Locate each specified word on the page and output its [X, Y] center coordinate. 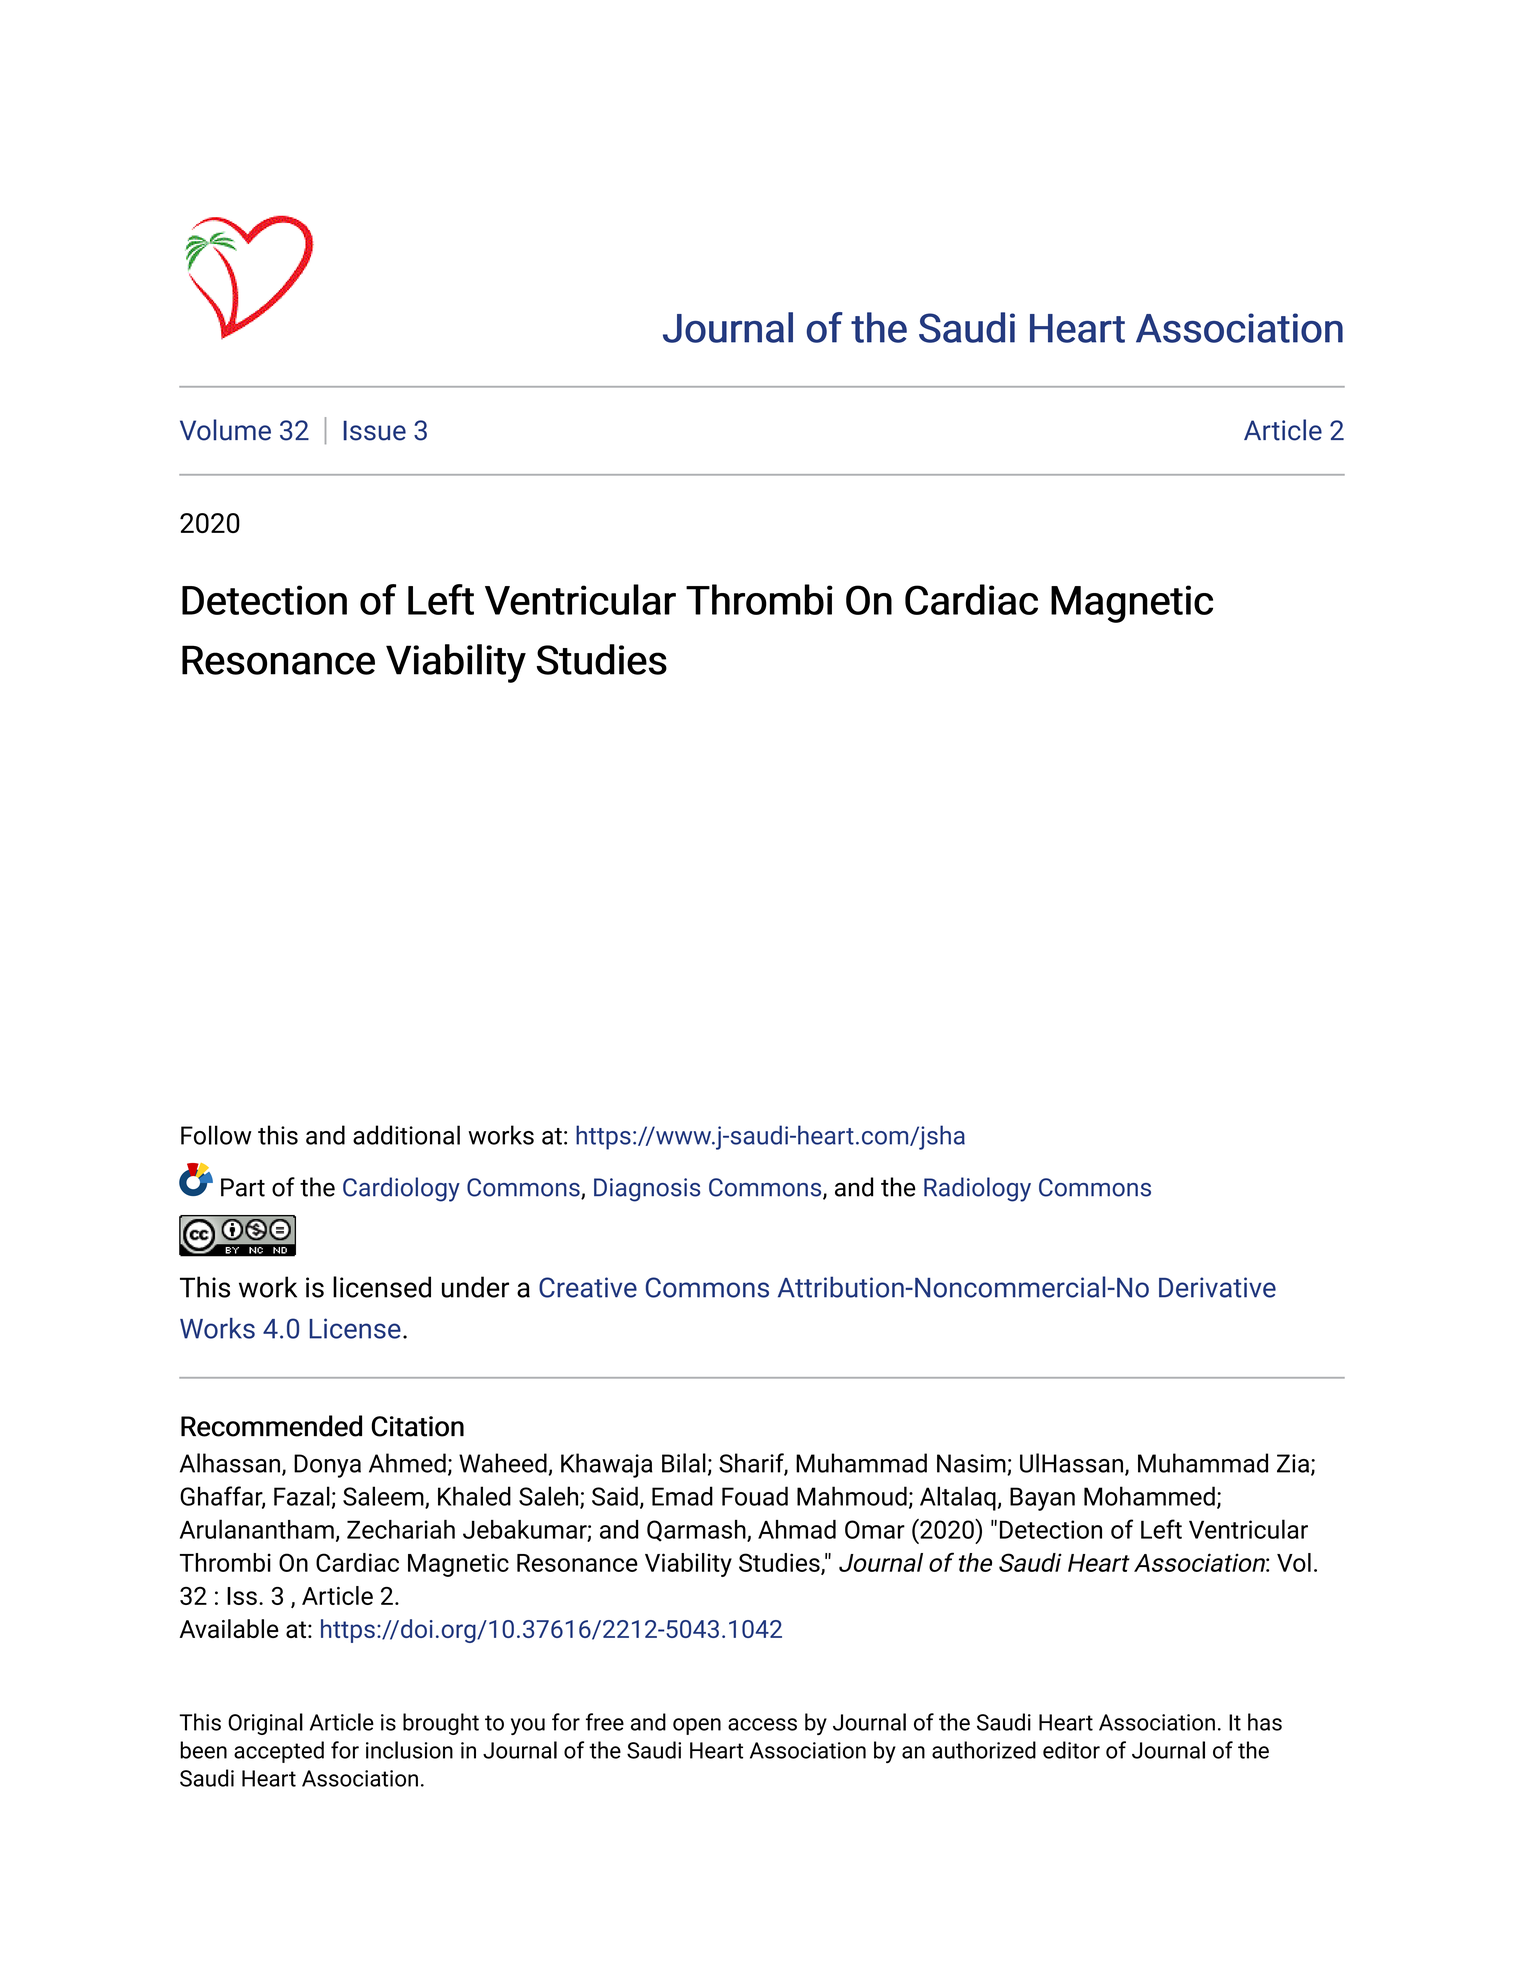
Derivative [1217, 1287]
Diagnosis [647, 1190]
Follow [216, 1135]
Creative [588, 1287]
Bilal [684, 1463]
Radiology [977, 1189]
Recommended [271, 1426]
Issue [374, 430]
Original [265, 1724]
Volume [225, 430]
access [762, 1724]
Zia [1294, 1464]
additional [406, 1135]
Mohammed [1149, 1496]
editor [1071, 1750]
